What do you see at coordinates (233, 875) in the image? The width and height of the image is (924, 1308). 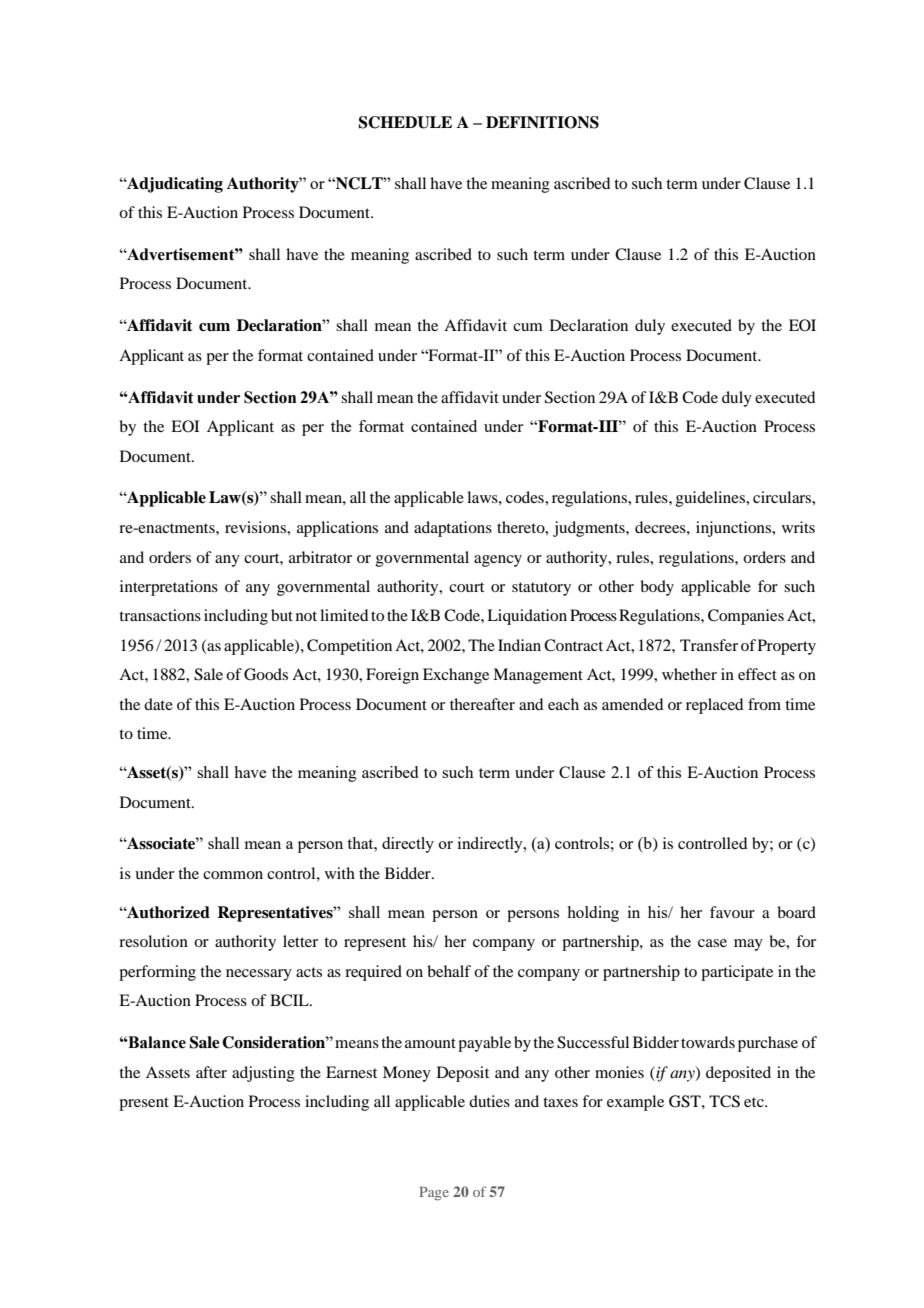 I see `common` at bounding box center [233, 875].
